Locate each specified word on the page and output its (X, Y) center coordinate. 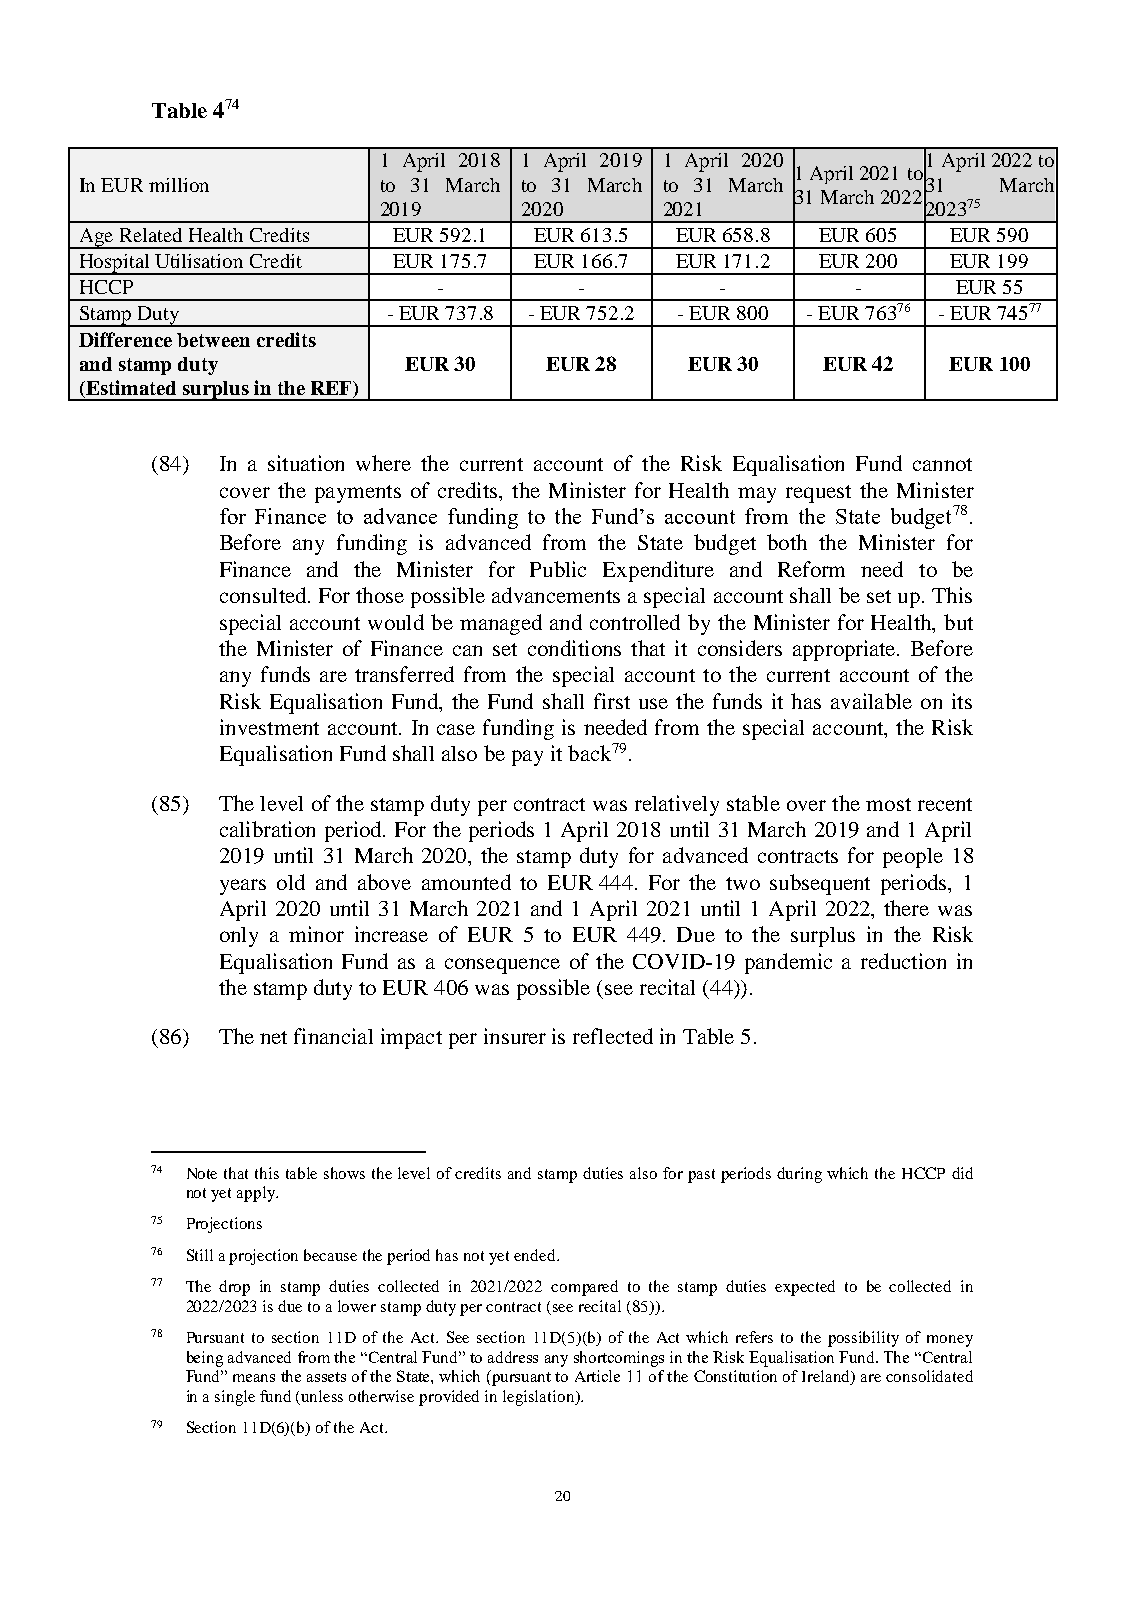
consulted (264, 595)
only (239, 937)
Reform (811, 569)
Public (558, 569)
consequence (502, 966)
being (205, 1359)
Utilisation (199, 261)
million (179, 185)
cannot (942, 464)
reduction (903, 961)
